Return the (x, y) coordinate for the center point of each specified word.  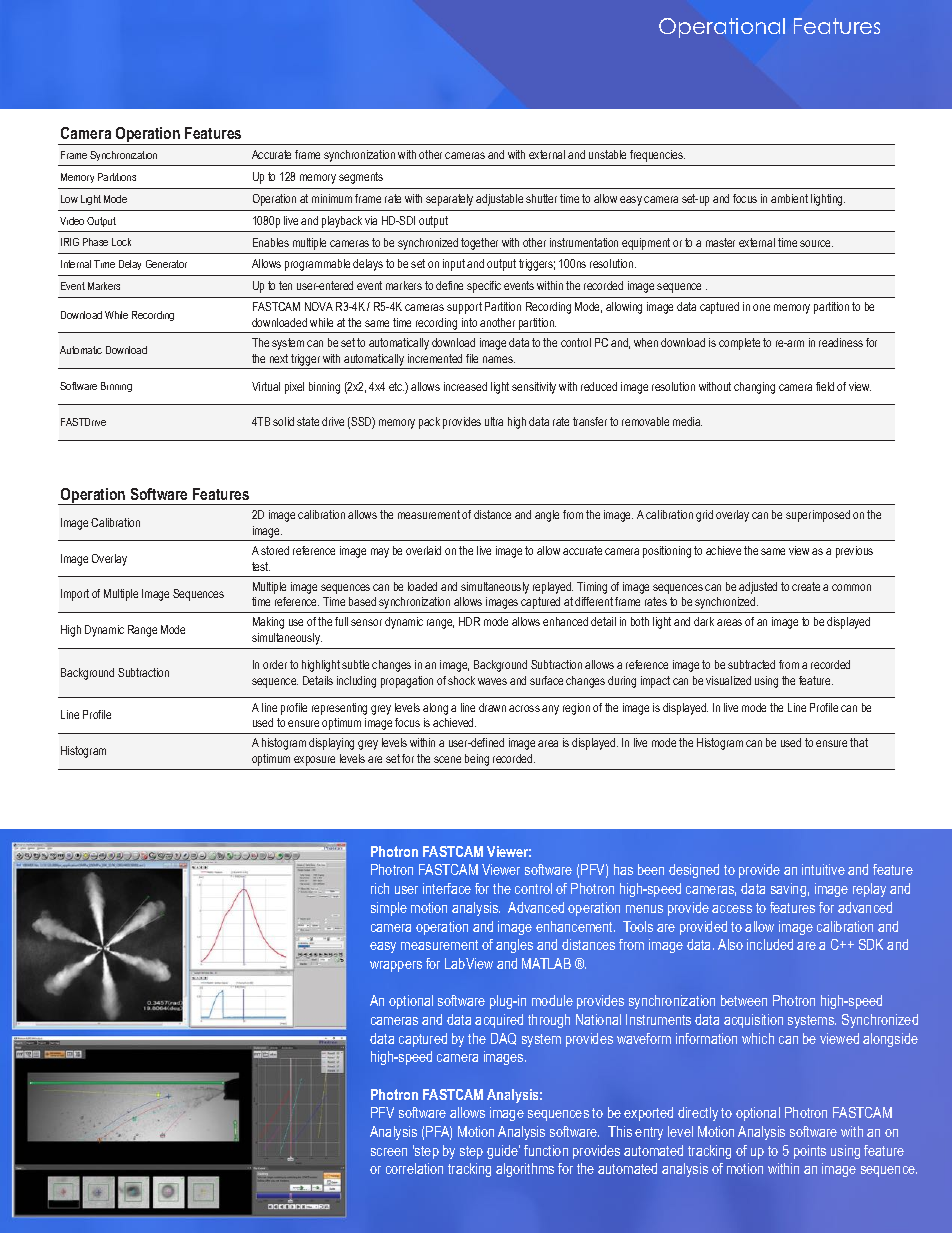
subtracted (751, 664)
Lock (121, 242)
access (732, 909)
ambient (789, 198)
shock (461, 680)
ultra (494, 421)
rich (380, 888)
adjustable (499, 200)
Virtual (266, 386)
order (275, 664)
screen (389, 1152)
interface (447, 888)
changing (754, 388)
